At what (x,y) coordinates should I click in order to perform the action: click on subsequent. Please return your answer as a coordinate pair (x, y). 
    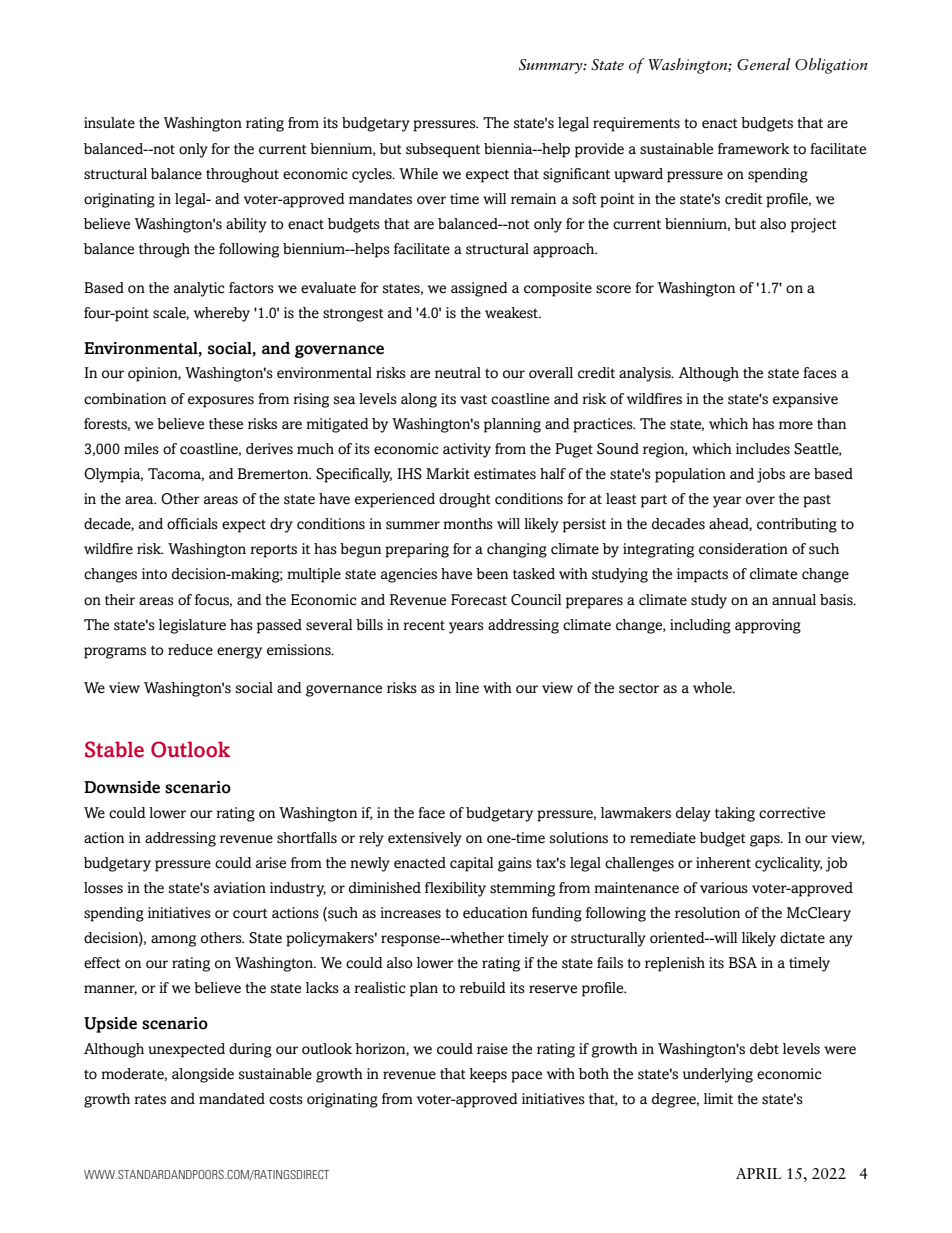
    Looking at the image, I should click on (443, 150).
